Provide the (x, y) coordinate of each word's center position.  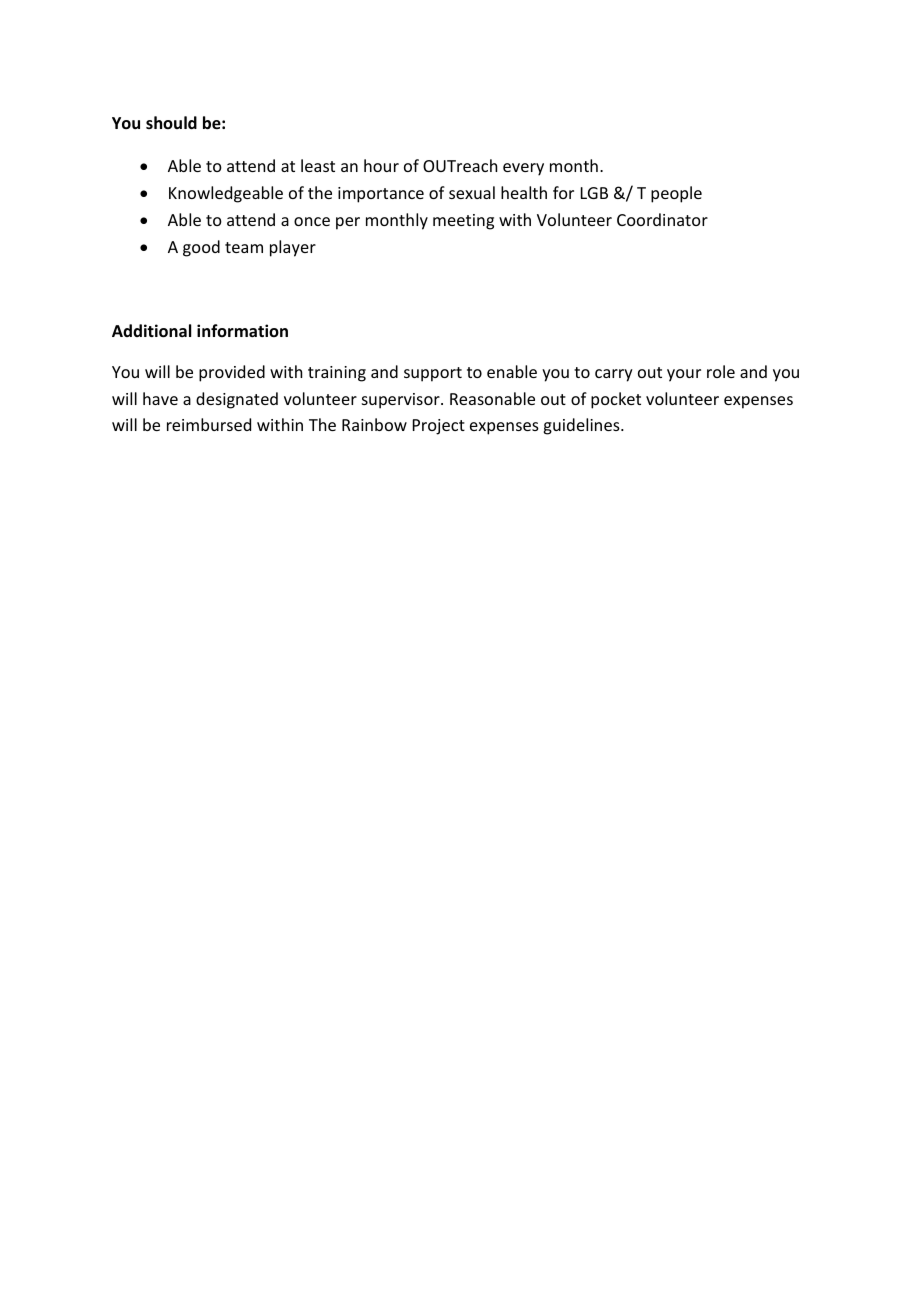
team (244, 247)
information (242, 330)
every (523, 169)
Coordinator (662, 219)
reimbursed (209, 424)
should (171, 122)
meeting (463, 222)
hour (381, 165)
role (721, 371)
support (433, 374)
